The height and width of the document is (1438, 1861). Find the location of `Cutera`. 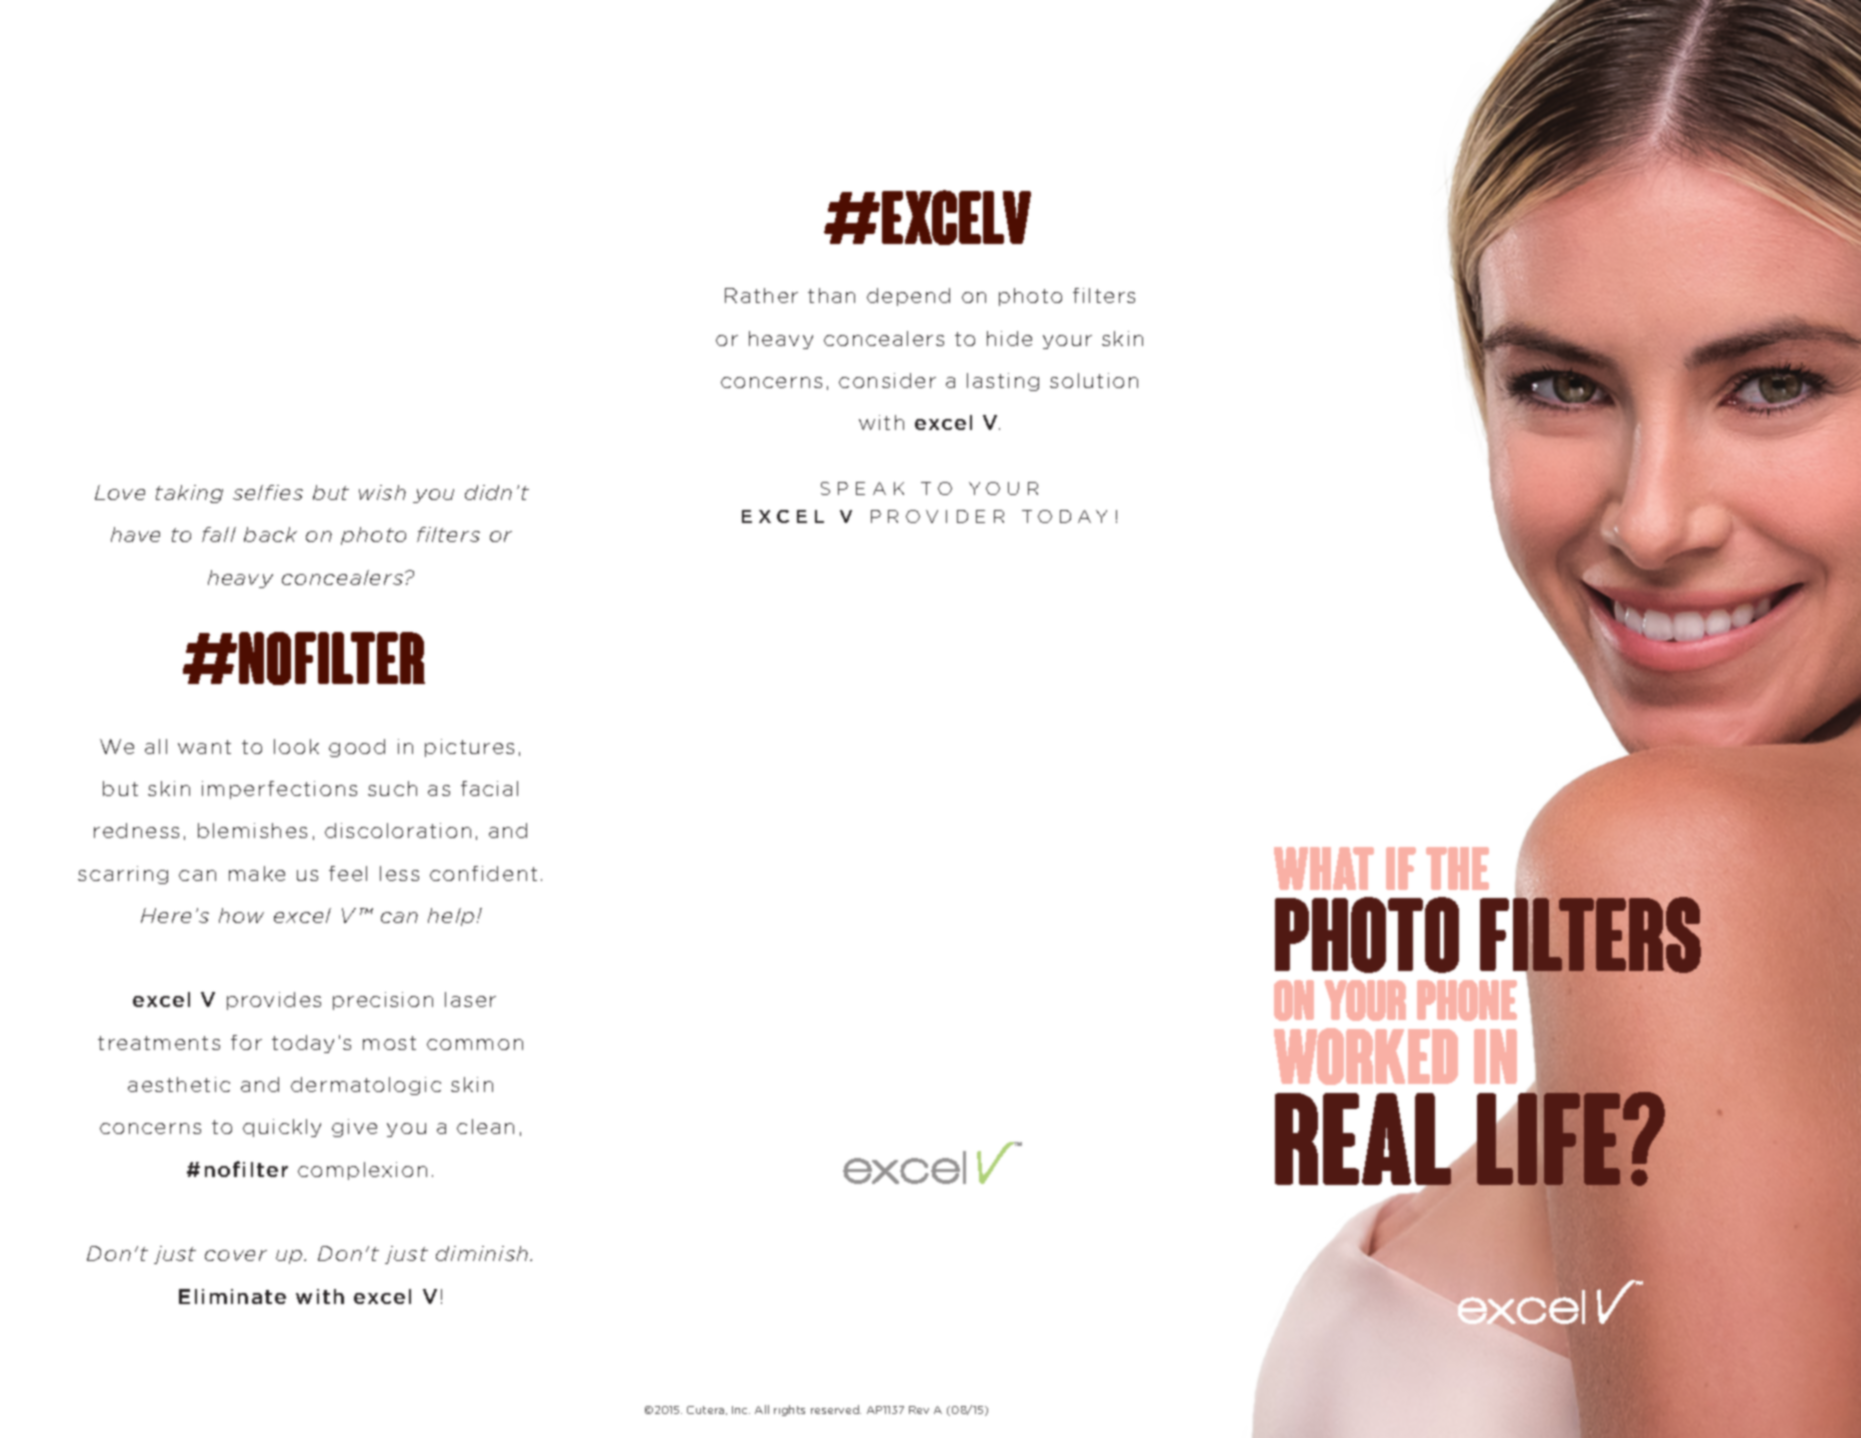

Cutera is located at coordinates (707, 1410).
